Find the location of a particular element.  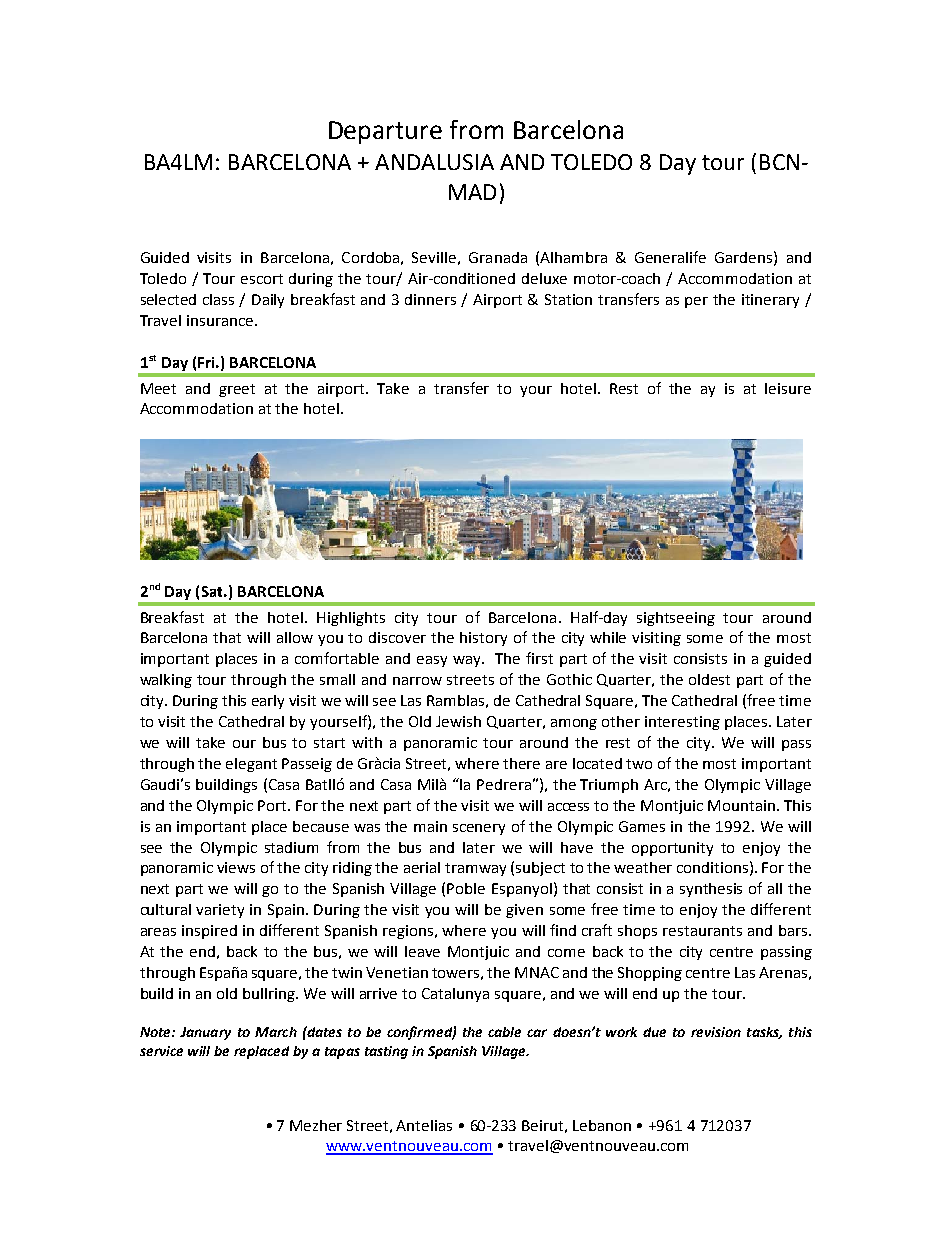

allow is located at coordinates (295, 637).
